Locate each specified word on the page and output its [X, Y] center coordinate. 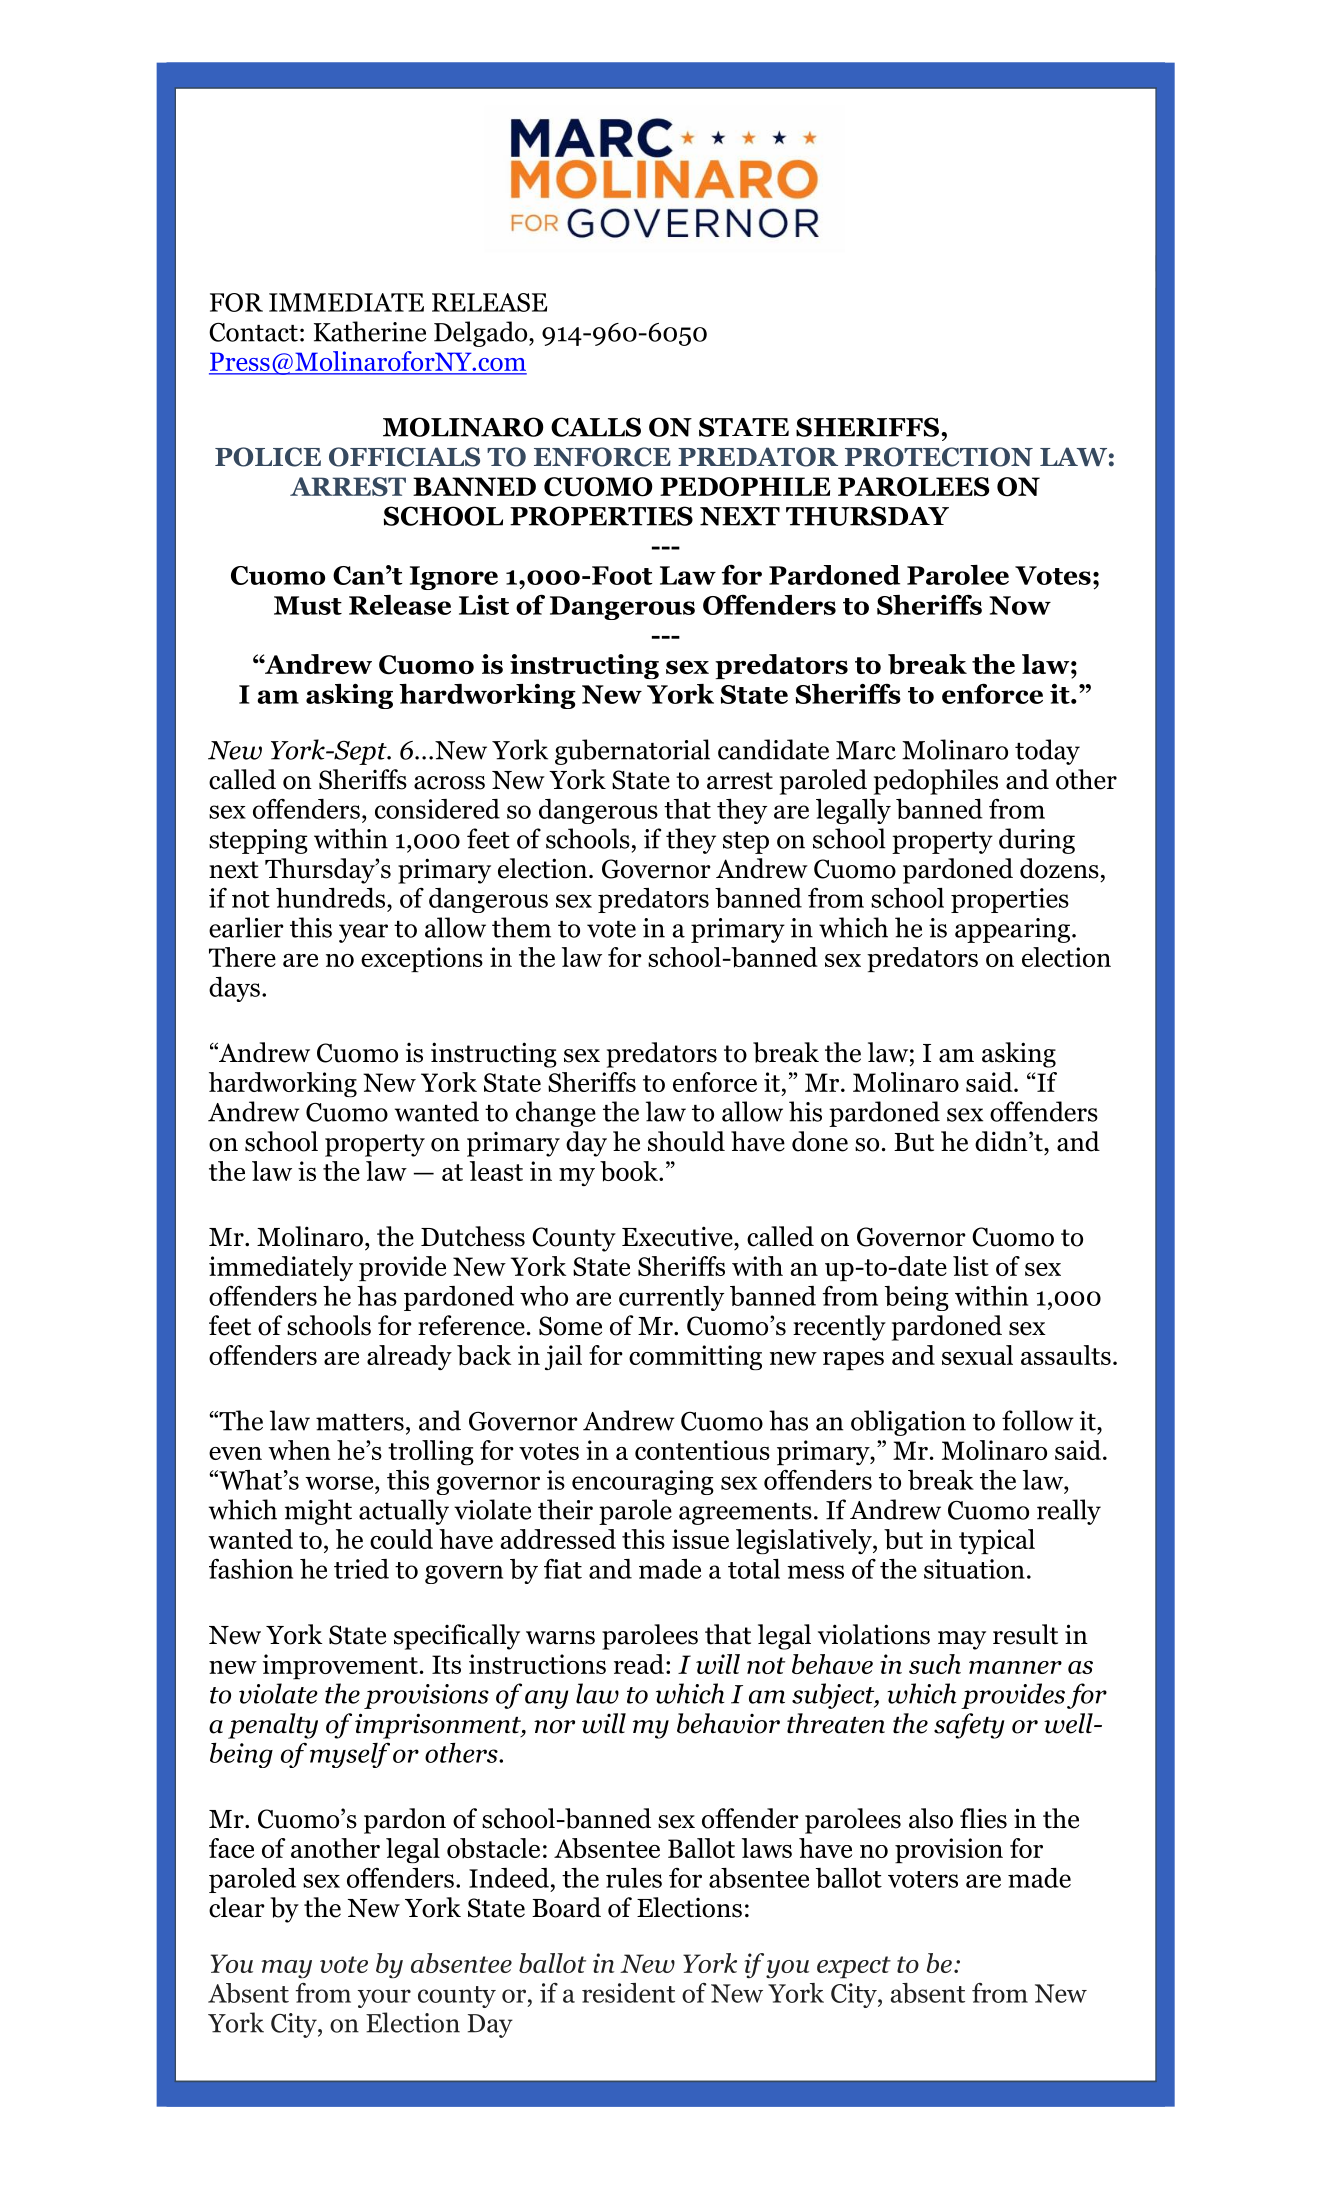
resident [628, 1993]
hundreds [332, 898]
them [521, 927]
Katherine [370, 331]
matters [360, 1422]
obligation [908, 1423]
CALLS [596, 427]
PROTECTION [939, 457]
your [384, 1998]
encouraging [643, 1482]
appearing [1012, 930]
